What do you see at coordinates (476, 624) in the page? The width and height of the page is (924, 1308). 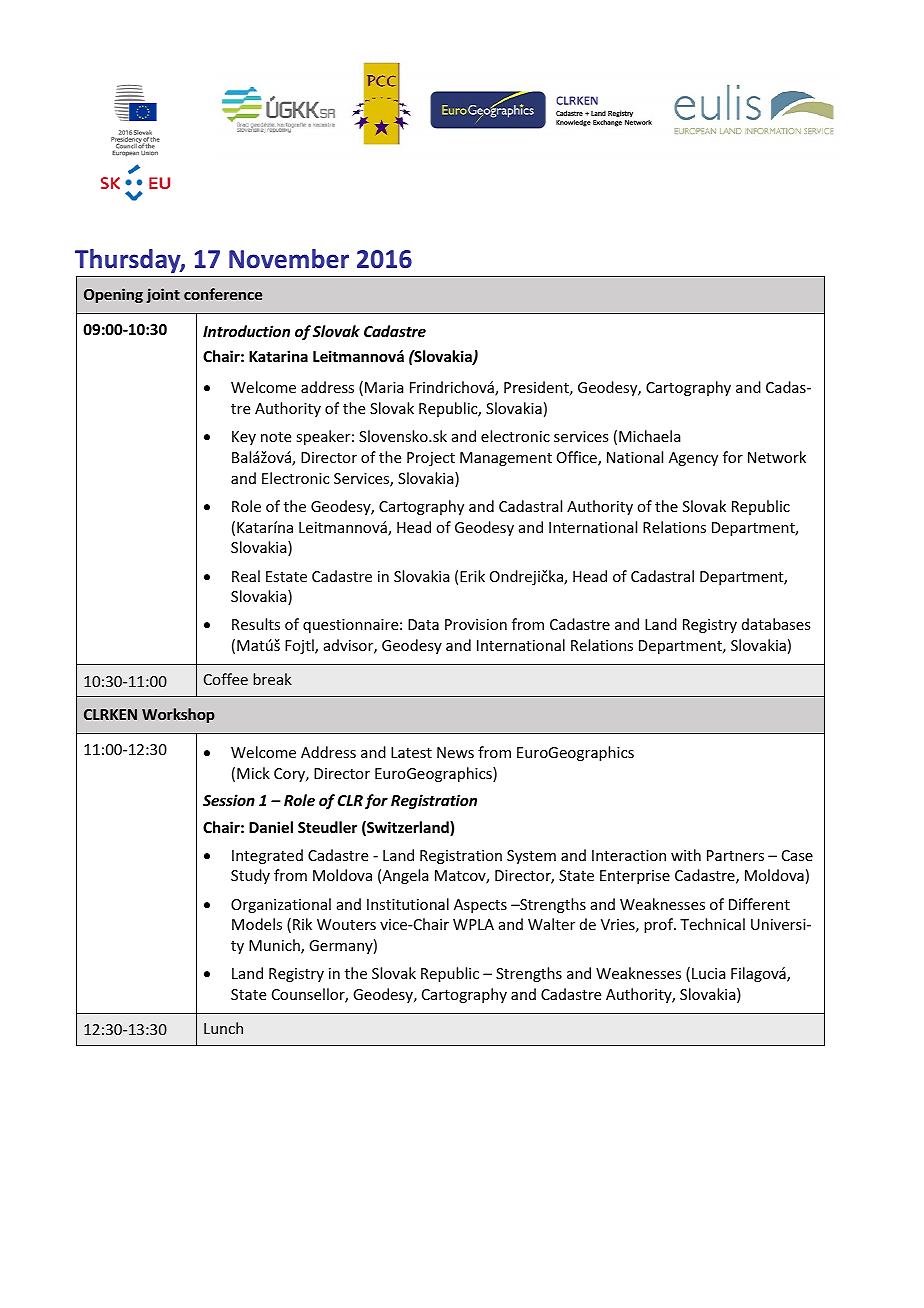 I see `Provision` at bounding box center [476, 624].
